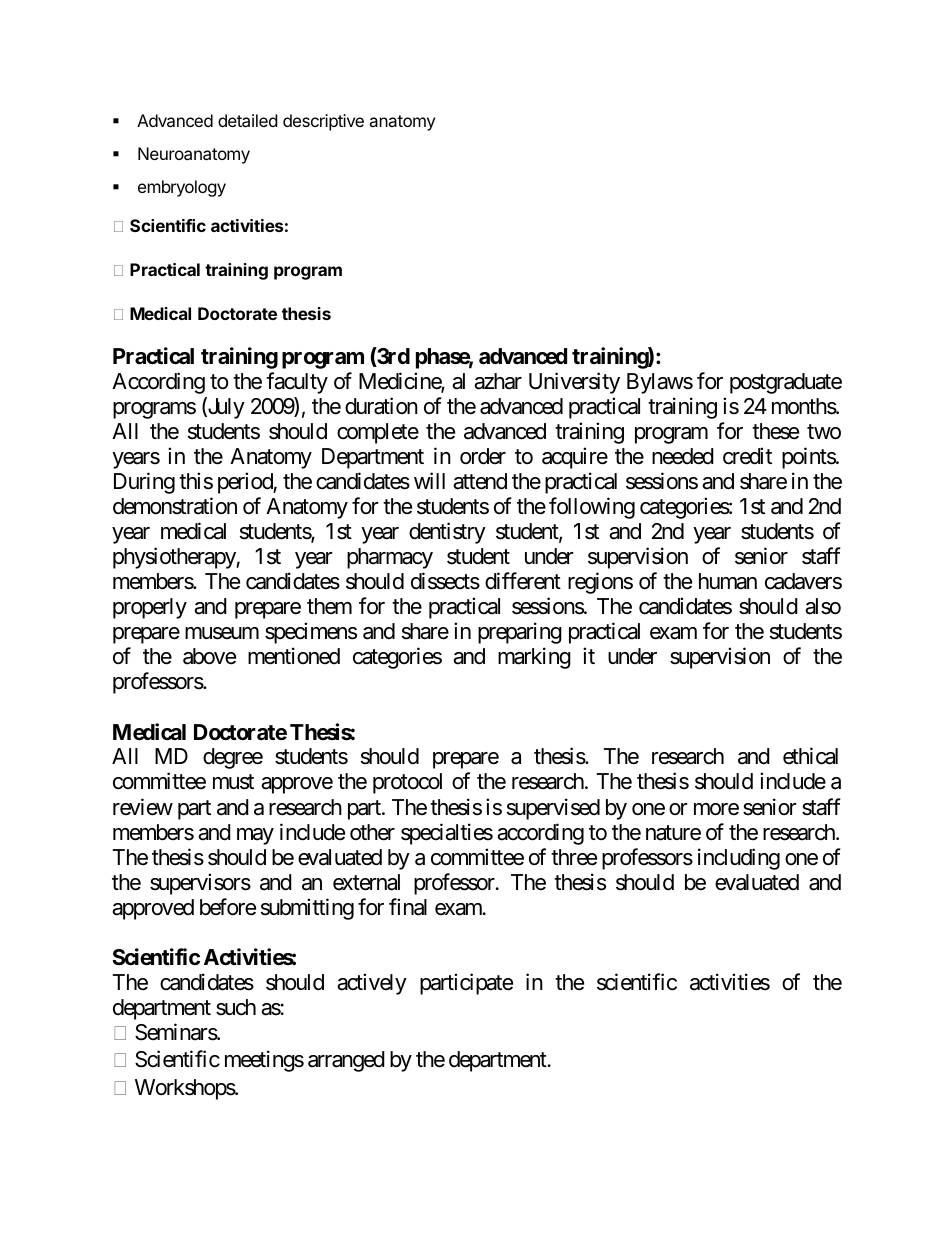 Image resolution: width=952 pixels, height=1233 pixels. What do you see at coordinates (323, 122) in the screenshot?
I see `descriptive` at bounding box center [323, 122].
